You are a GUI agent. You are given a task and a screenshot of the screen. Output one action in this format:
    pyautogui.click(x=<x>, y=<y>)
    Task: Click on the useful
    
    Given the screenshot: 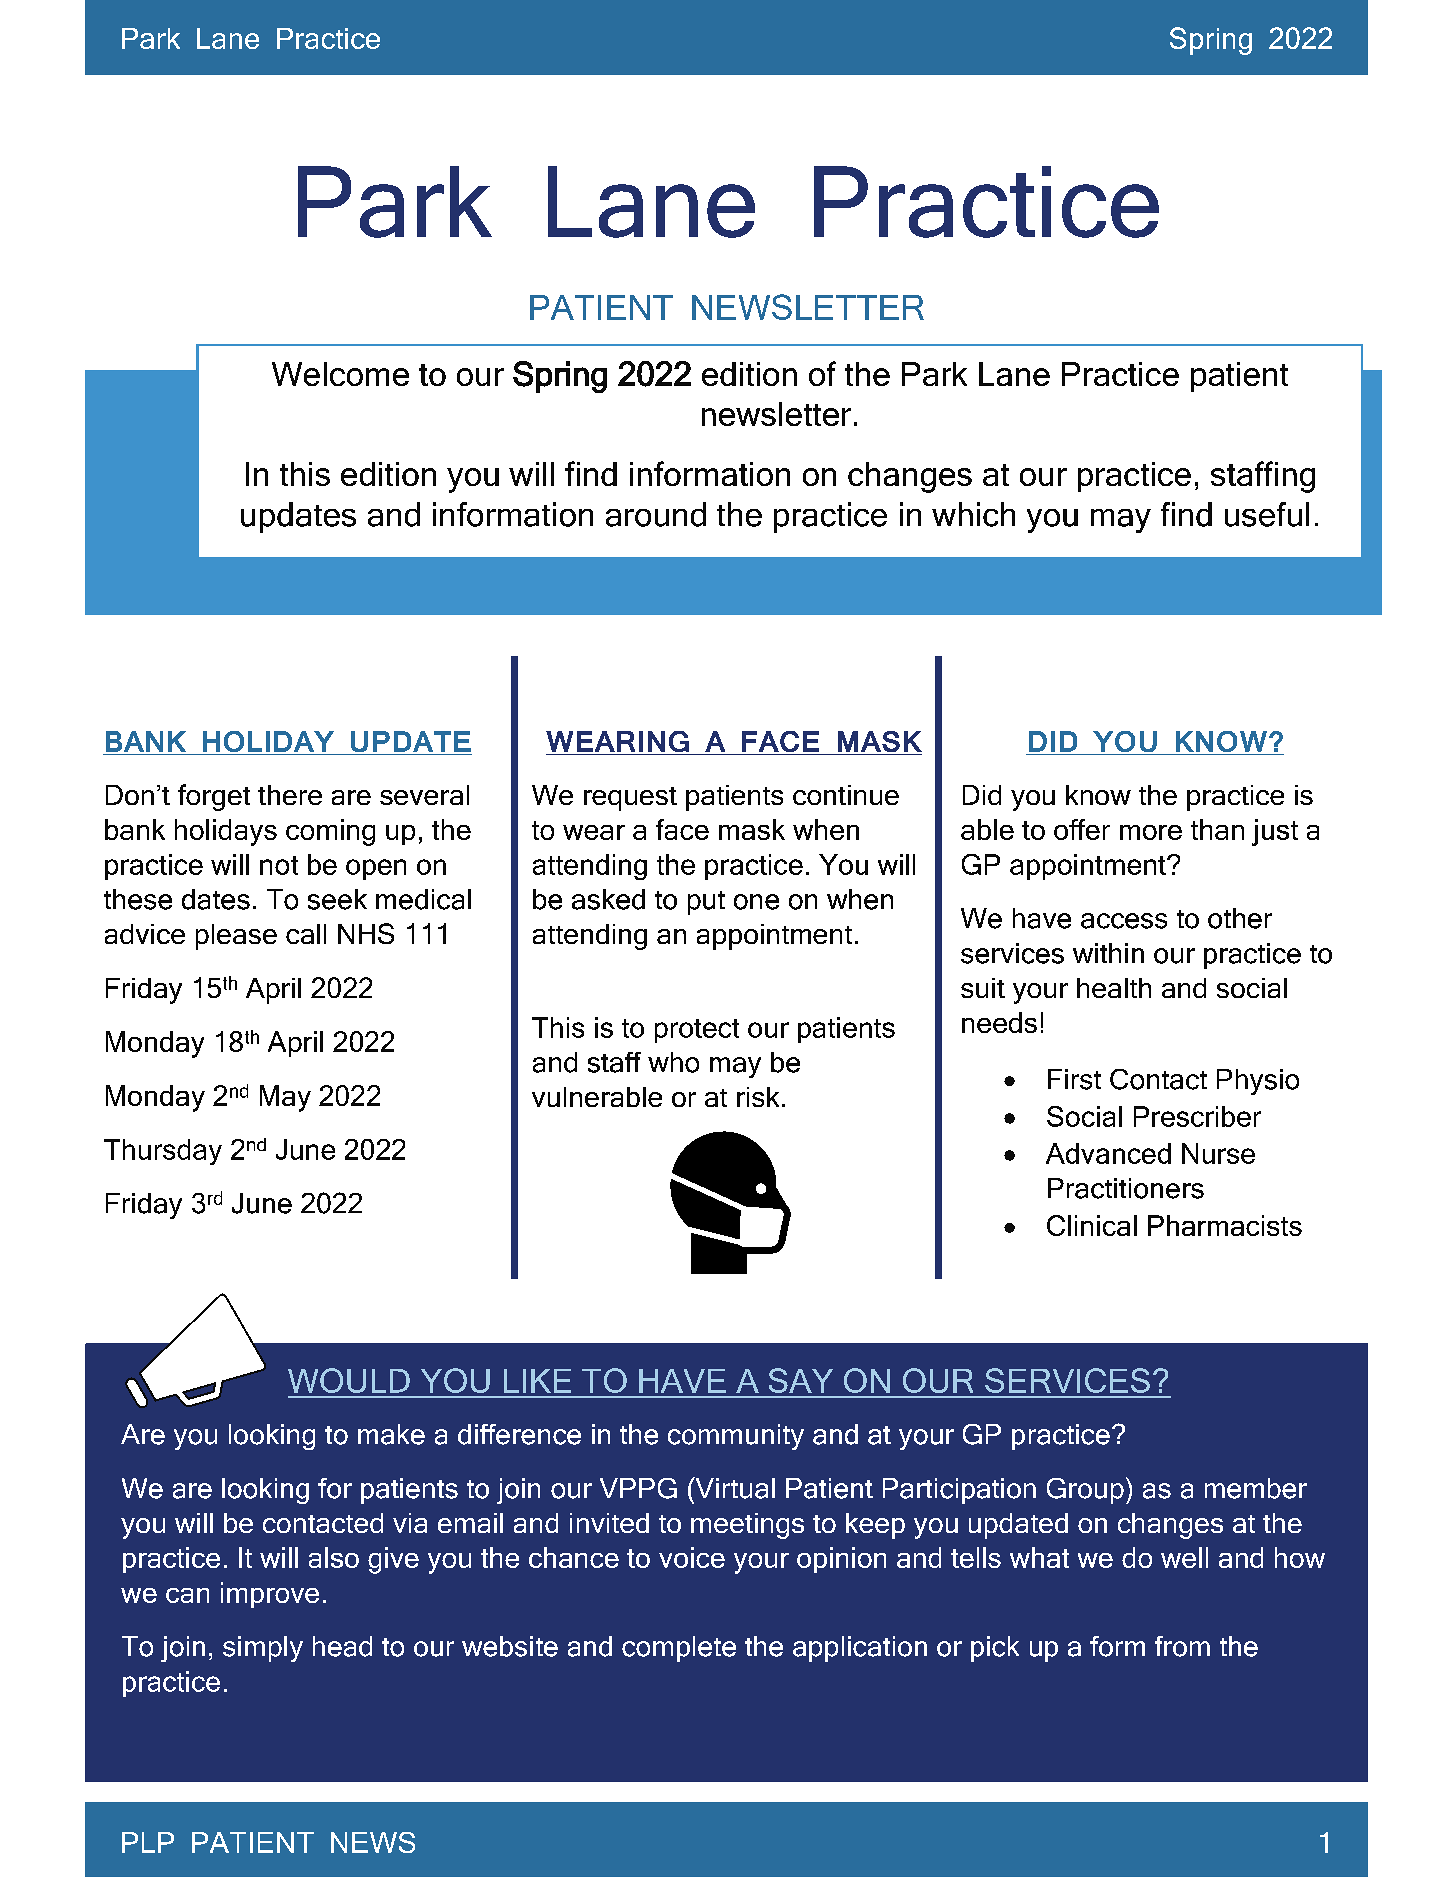 What is the action you would take?
    pyautogui.click(x=1267, y=514)
